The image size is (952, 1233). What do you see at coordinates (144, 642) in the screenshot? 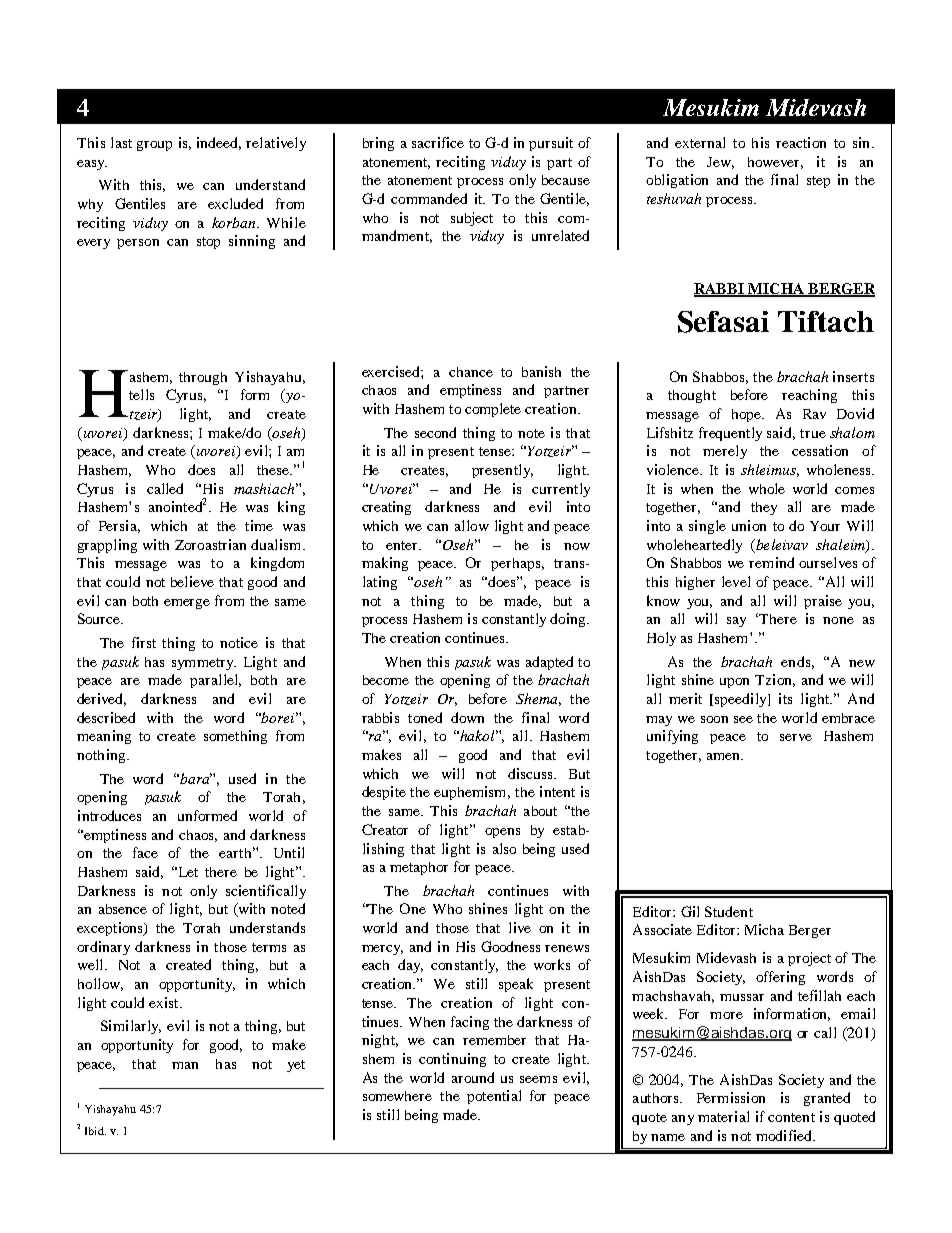
I see `first` at bounding box center [144, 642].
